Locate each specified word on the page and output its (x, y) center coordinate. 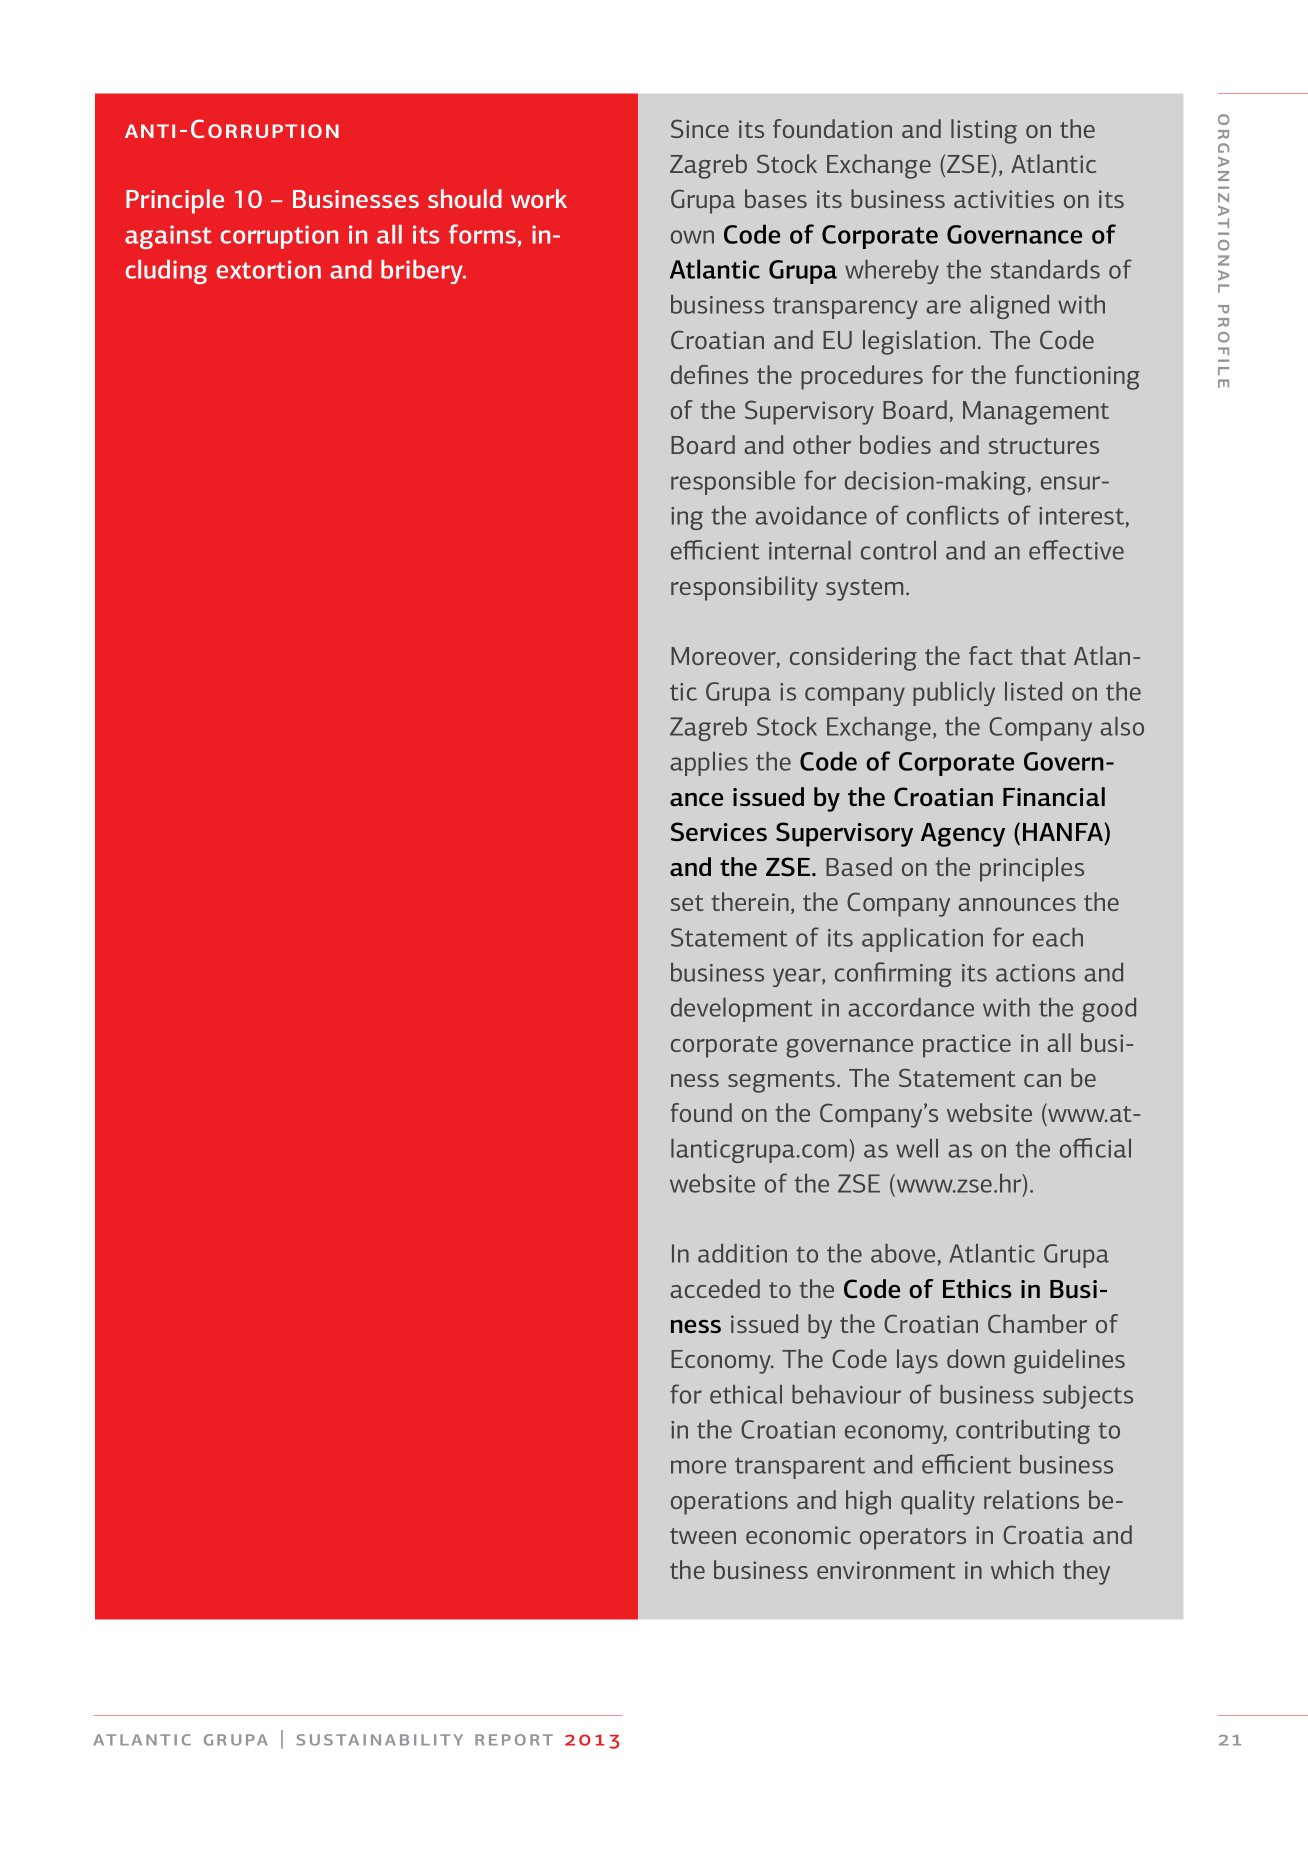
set (687, 903)
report (514, 1740)
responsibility (744, 588)
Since (700, 129)
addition (742, 1253)
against (168, 237)
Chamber (1037, 1323)
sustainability (379, 1740)
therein (750, 901)
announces (1017, 904)
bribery (423, 272)
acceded (715, 1288)
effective (1076, 550)
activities (1004, 199)
